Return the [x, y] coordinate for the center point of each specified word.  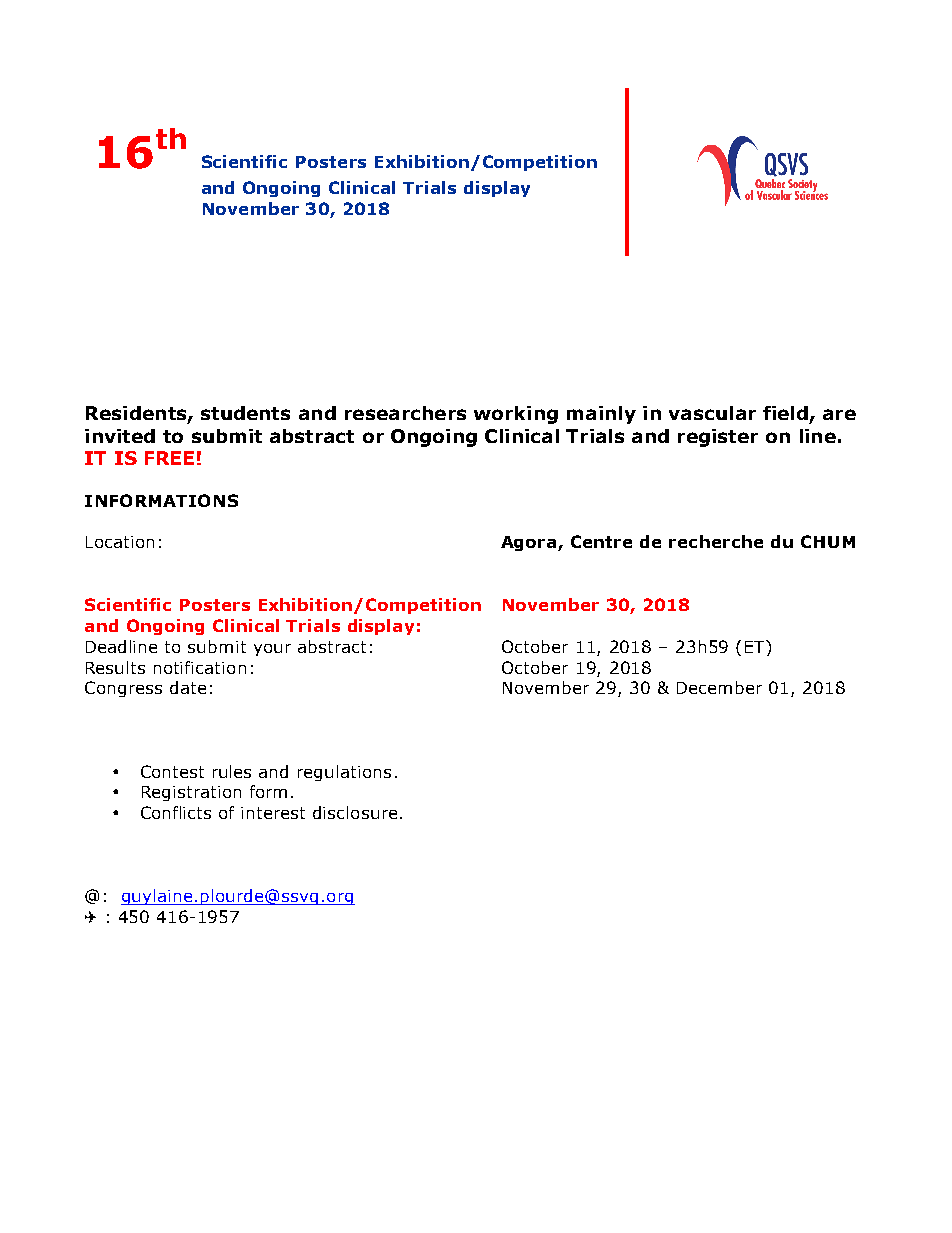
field [785, 413]
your [272, 650]
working [516, 415]
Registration [191, 793]
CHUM [828, 541]
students [245, 413]
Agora [530, 543]
